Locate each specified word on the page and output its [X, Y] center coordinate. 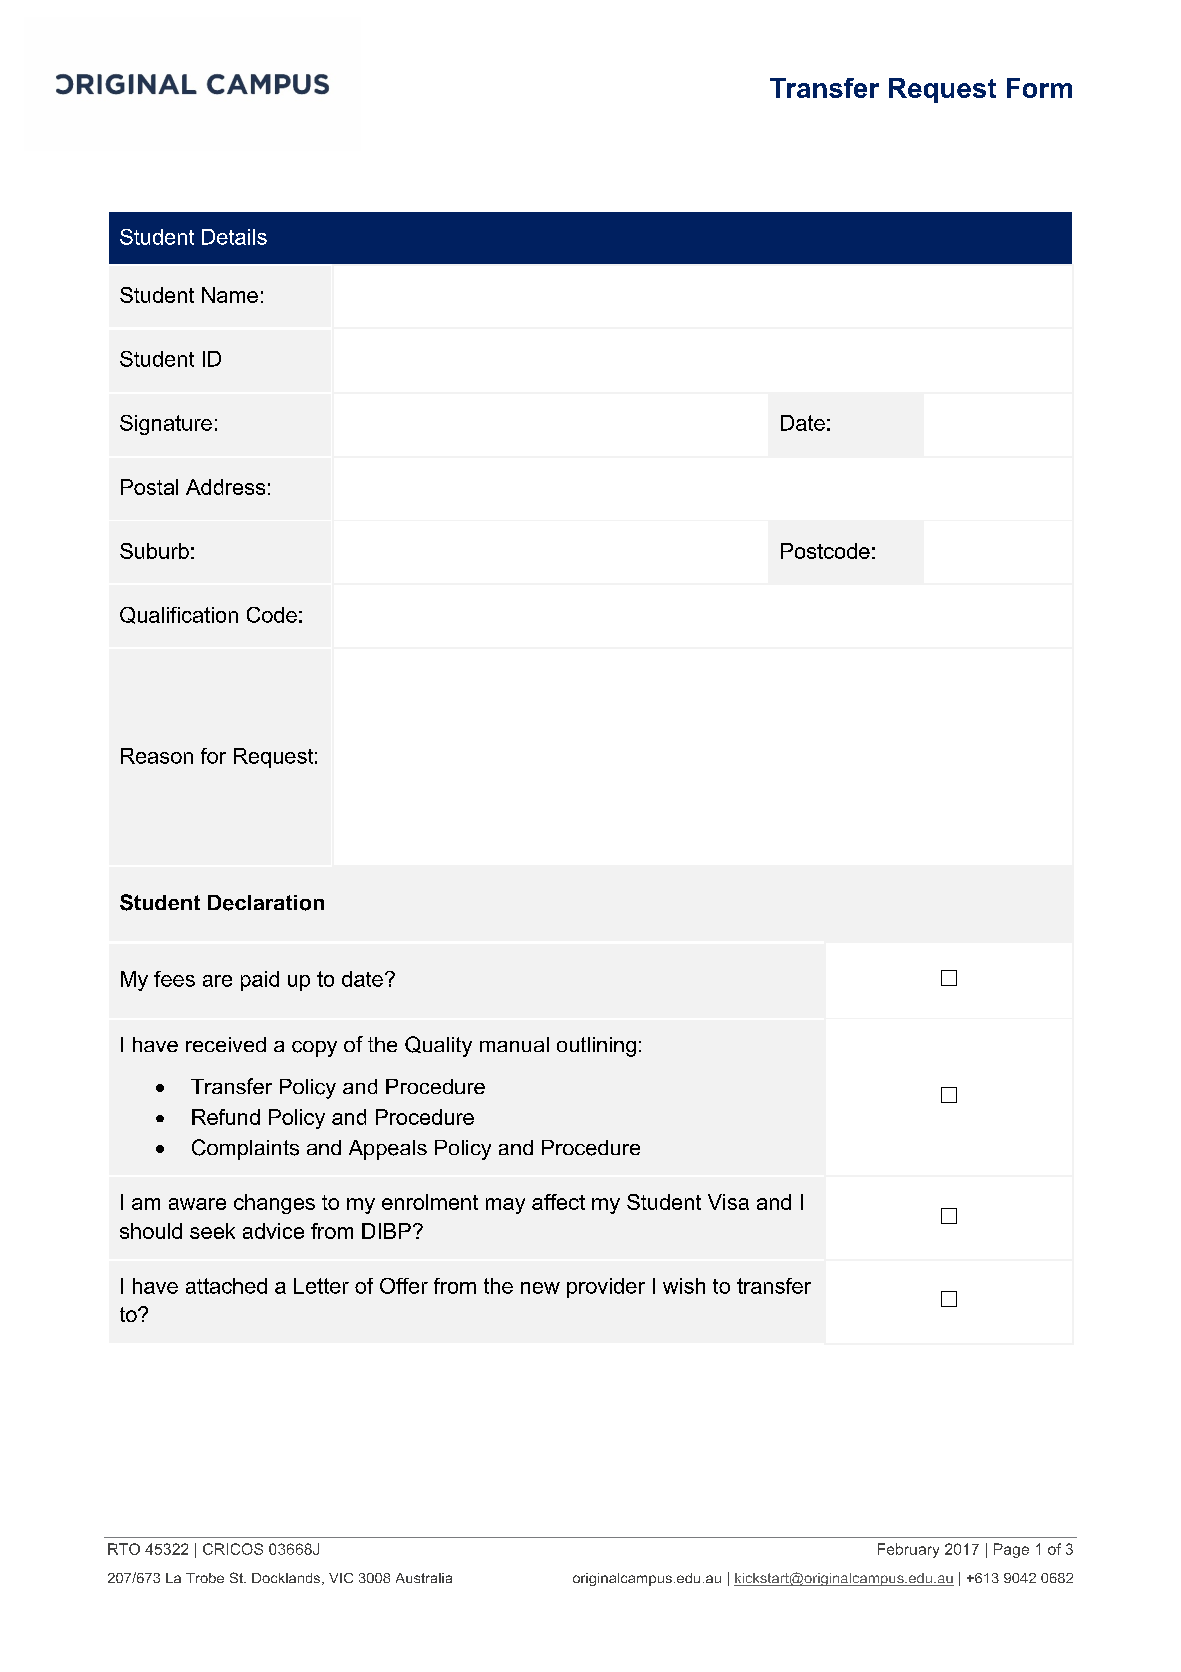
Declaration [266, 903]
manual [514, 1044]
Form [1039, 88]
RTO [124, 1549]
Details [234, 237]
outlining [596, 1047]
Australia [424, 1578]
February [908, 1550]
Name [230, 295]
